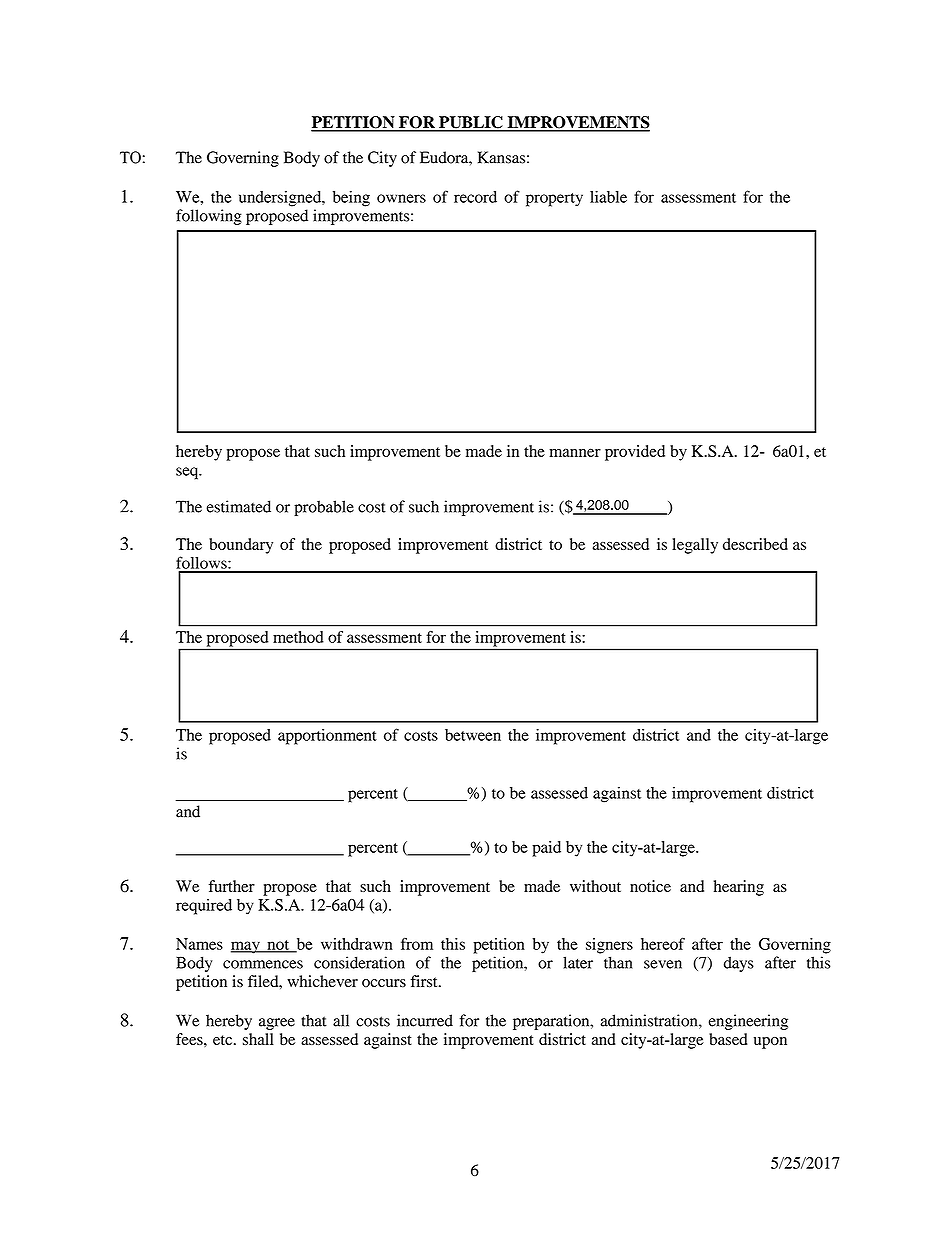  Describe the element at coordinates (471, 123) in the image. I see `PUBLIC` at that location.
